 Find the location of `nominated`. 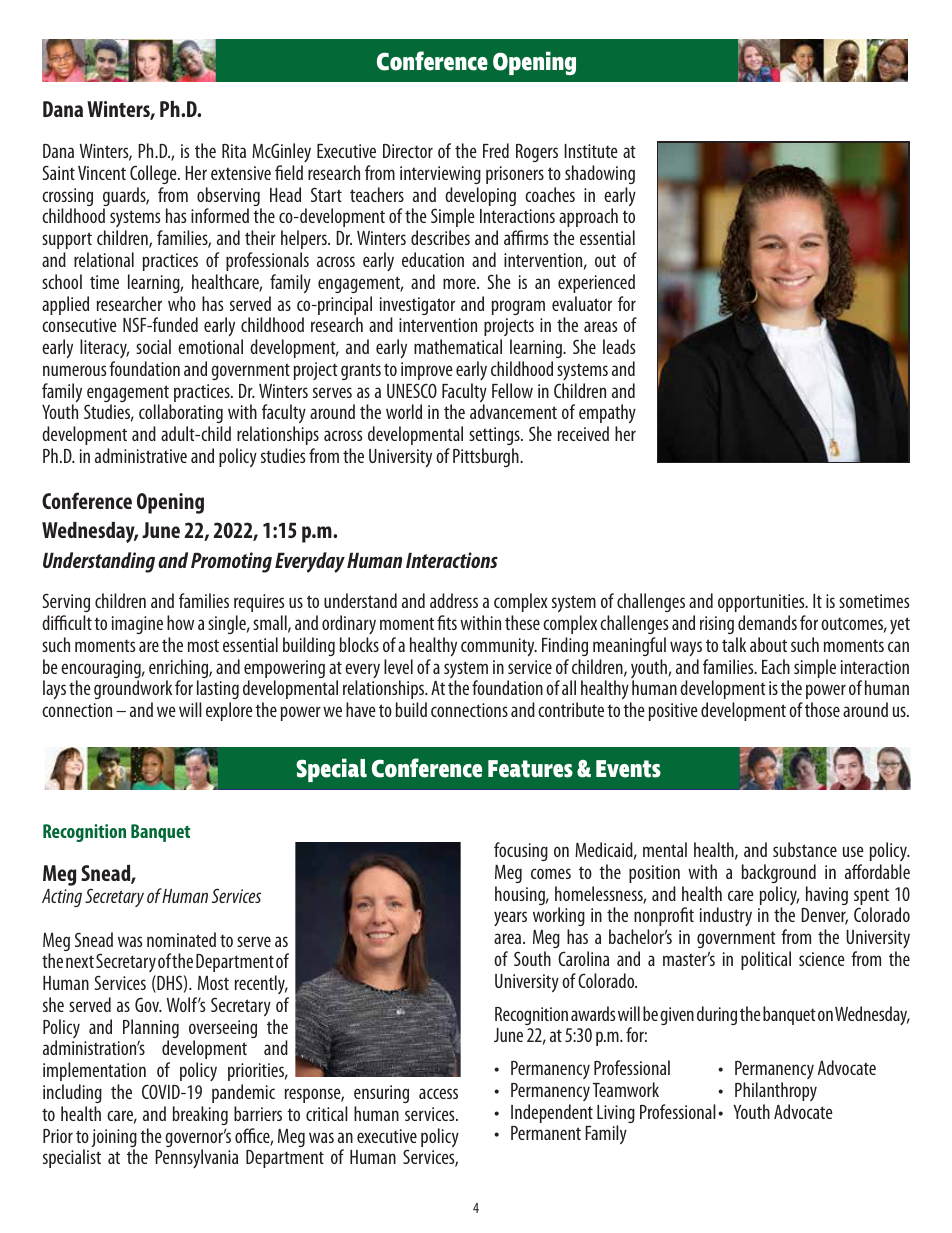

nominated is located at coordinates (181, 939).
